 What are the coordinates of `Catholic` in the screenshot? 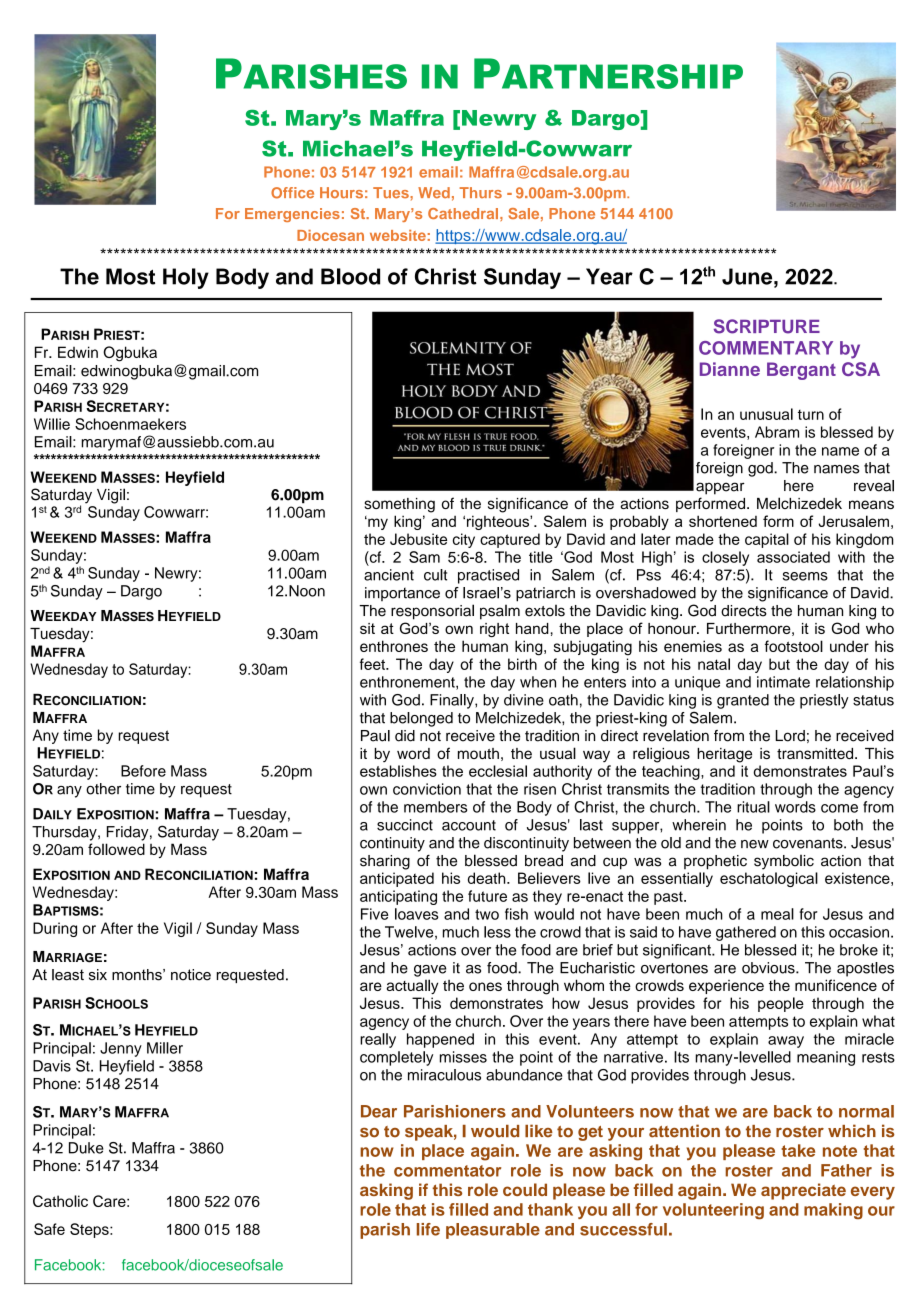 It's located at (60, 1201).
